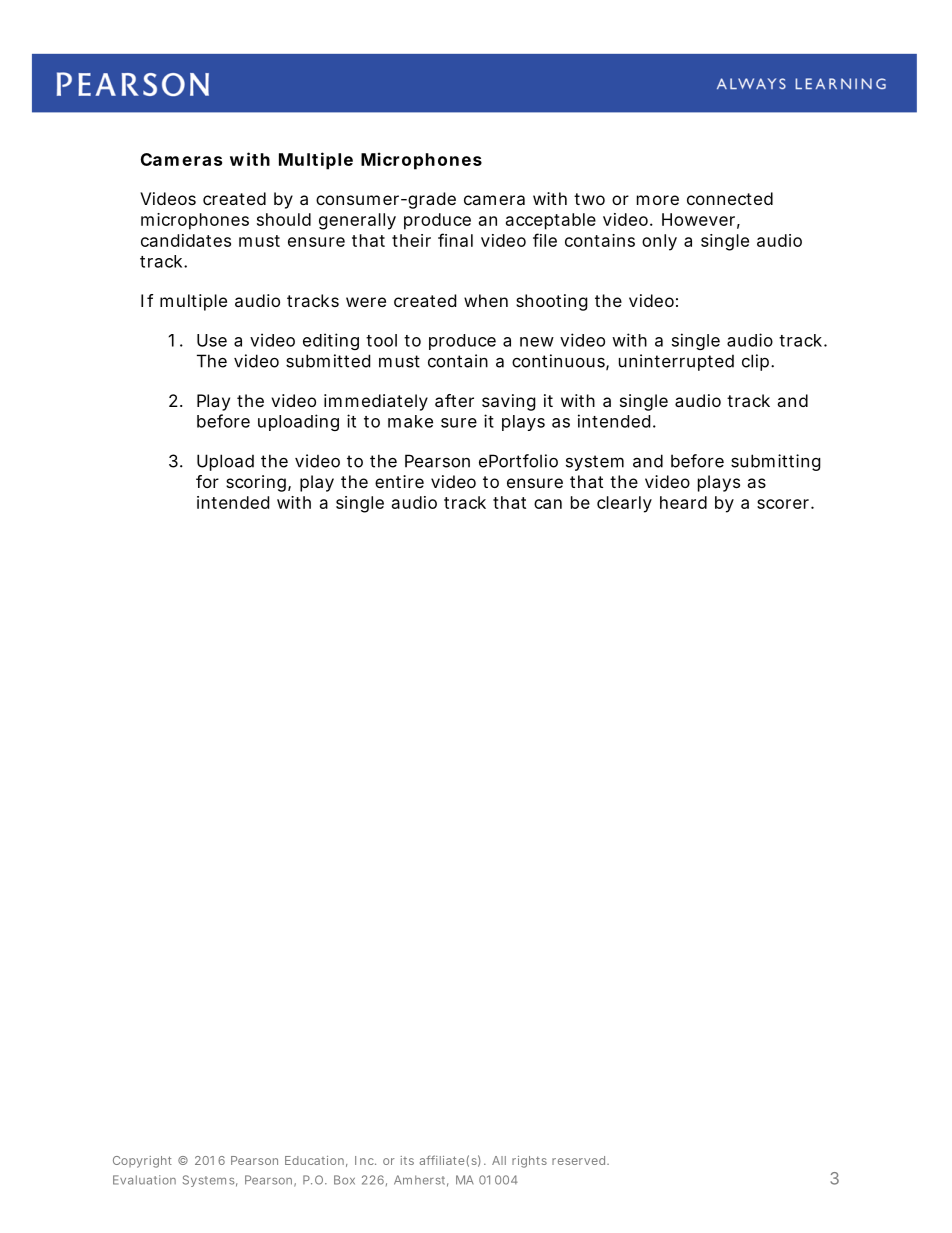  What do you see at coordinates (399, 481) in the image?
I see `entire` at bounding box center [399, 481].
